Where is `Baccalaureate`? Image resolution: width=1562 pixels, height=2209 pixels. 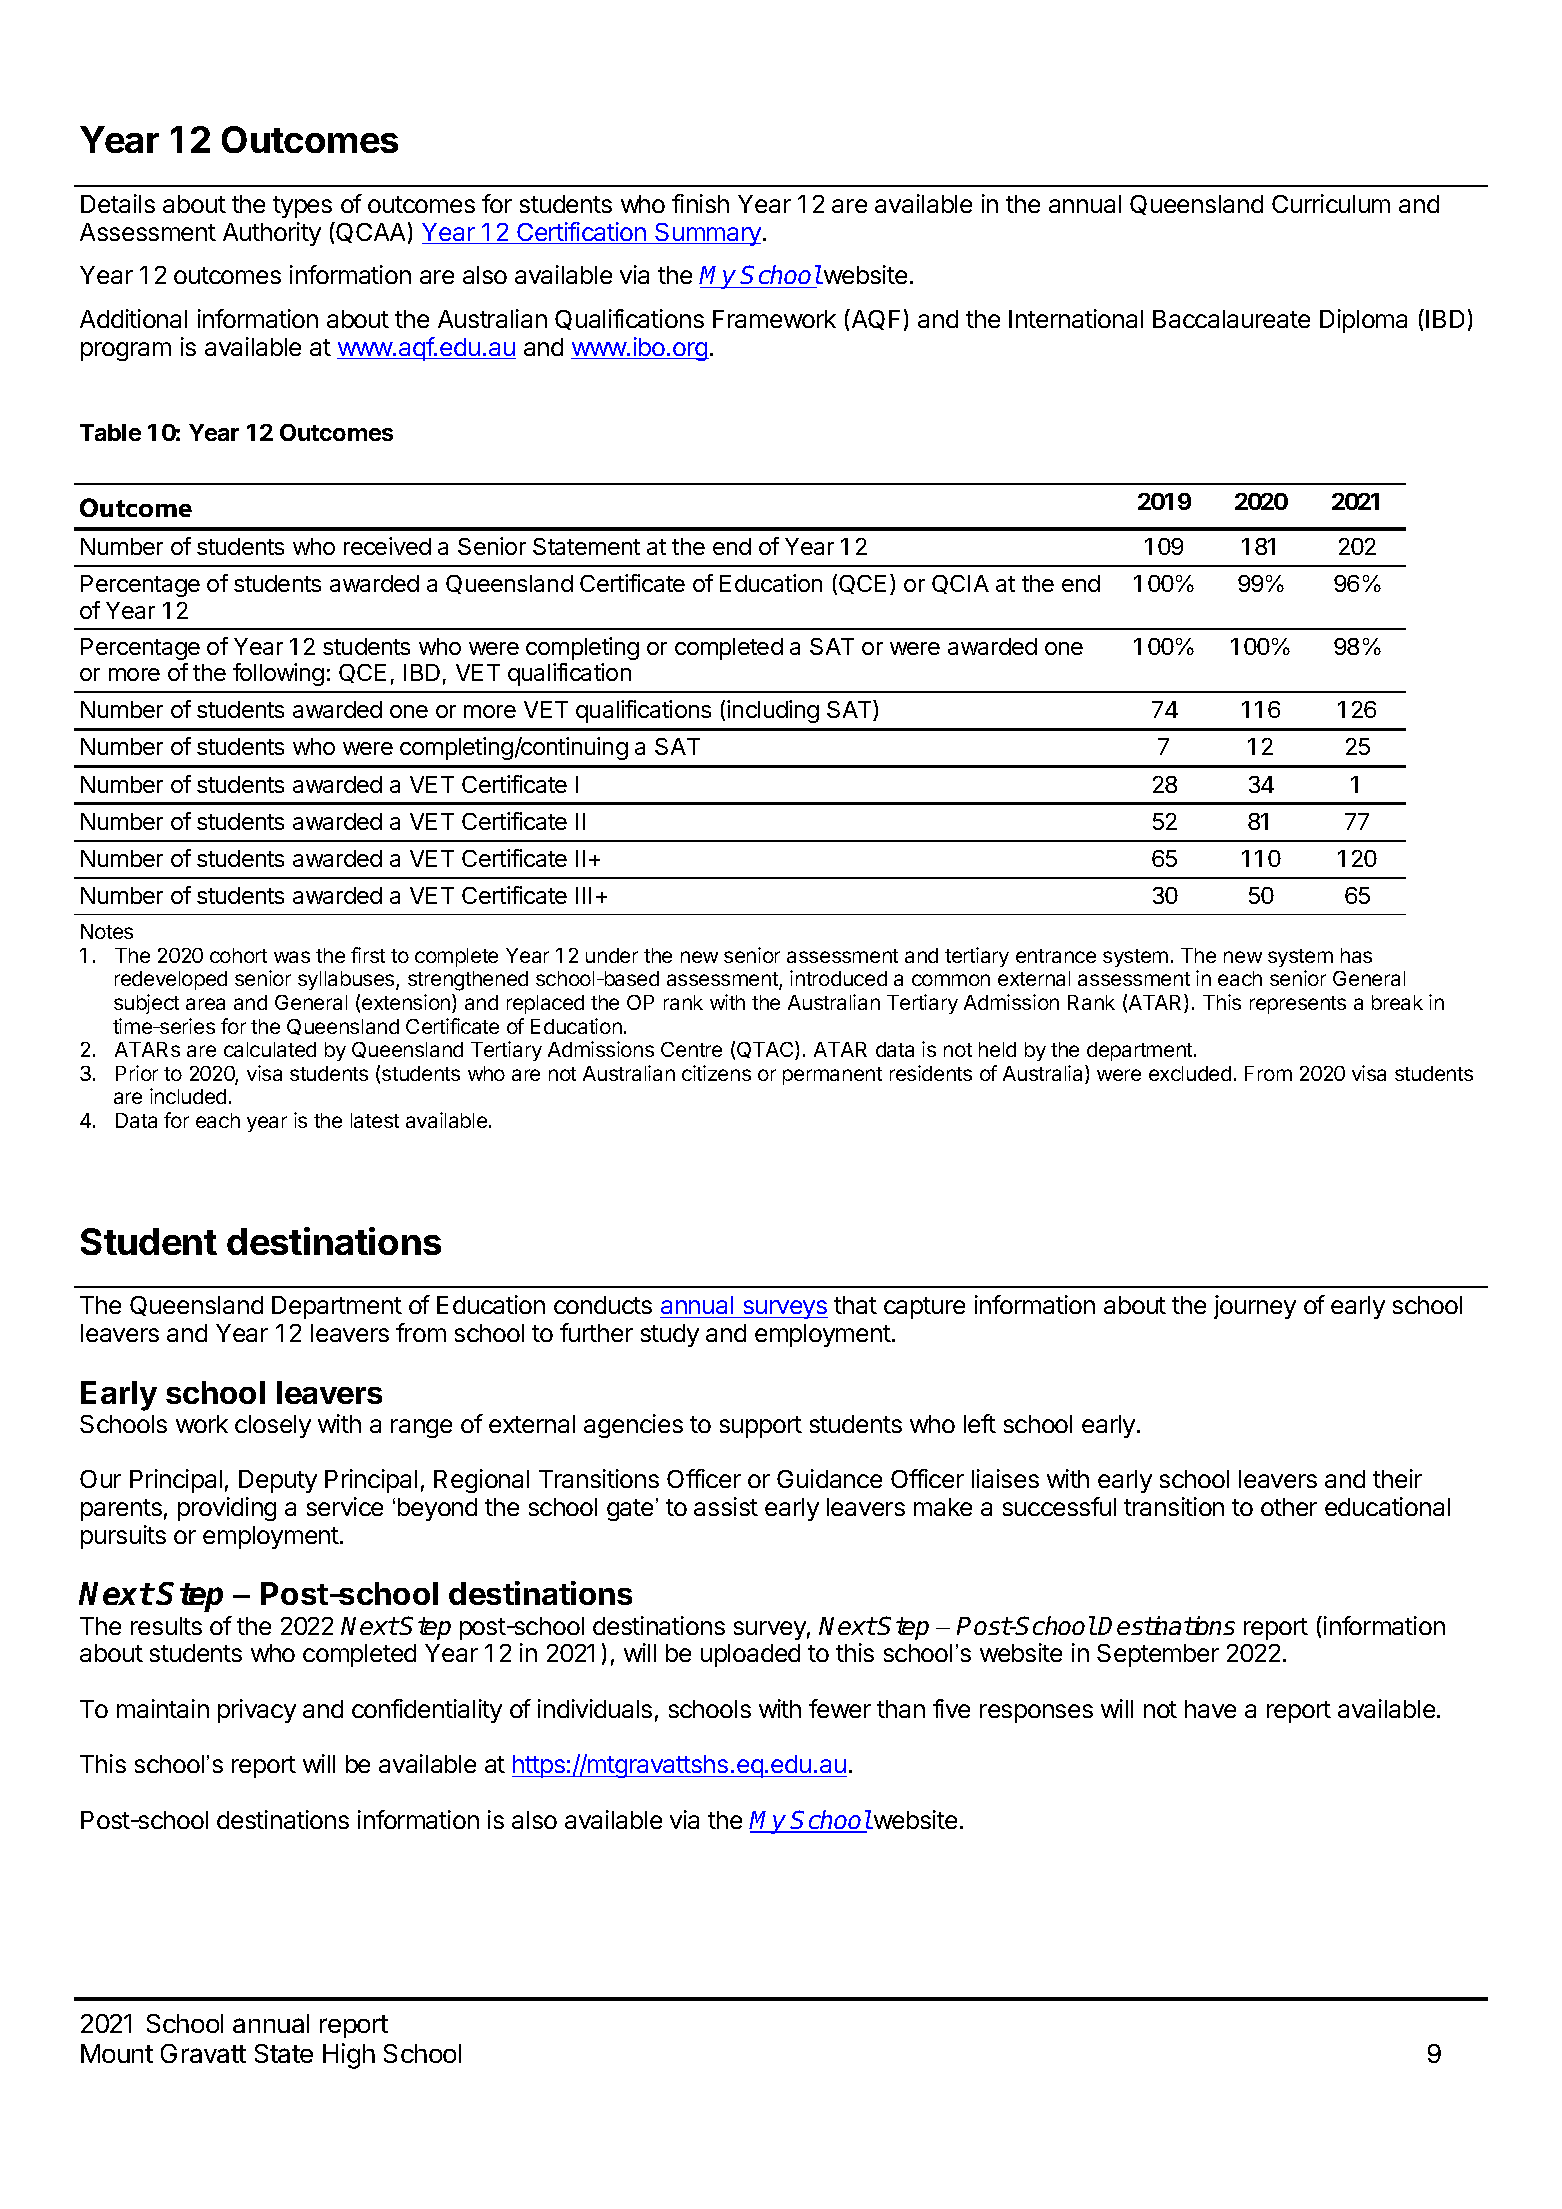
Baccalaureate is located at coordinates (1231, 319).
